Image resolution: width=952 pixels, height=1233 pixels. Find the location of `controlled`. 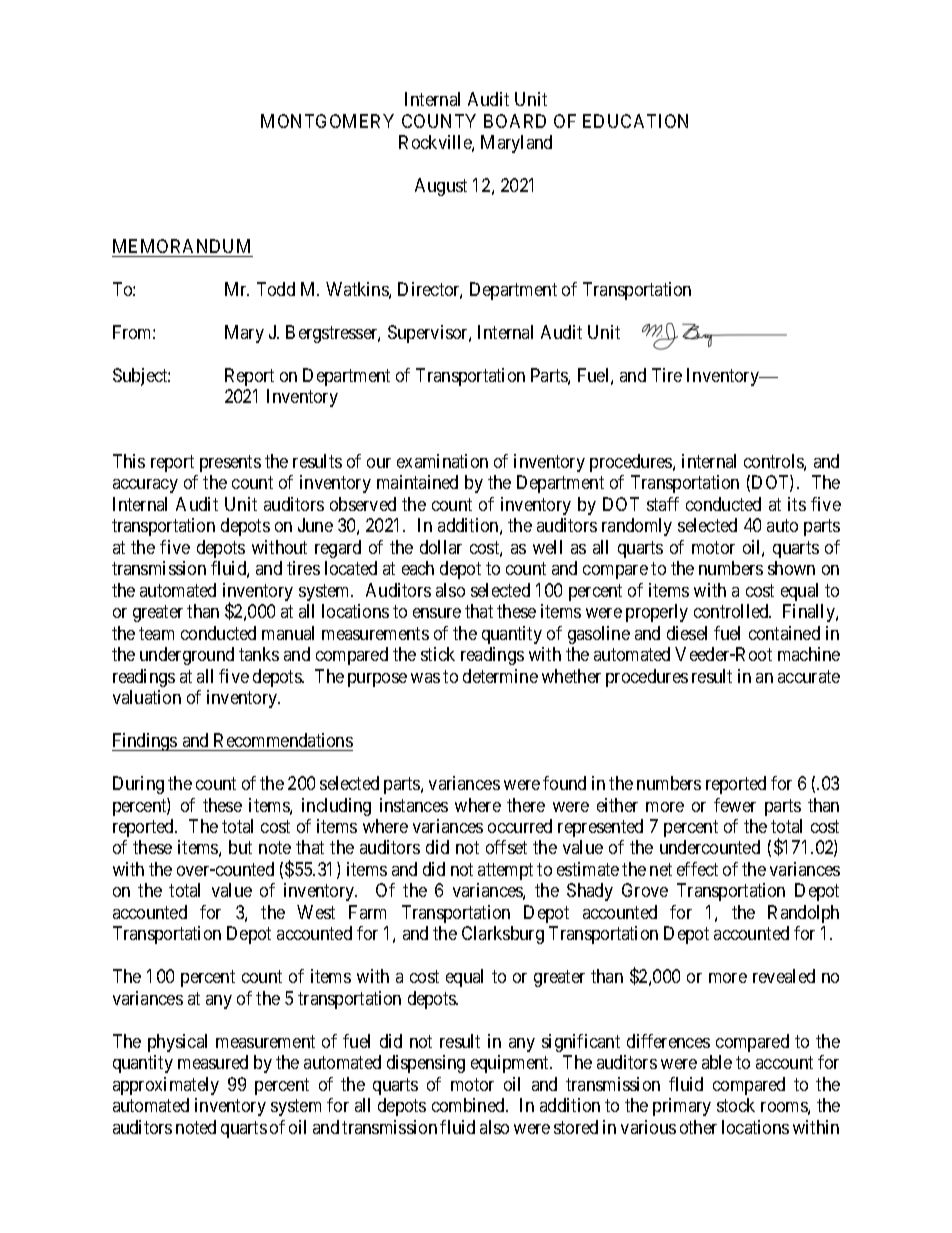

controlled is located at coordinates (732, 611).
